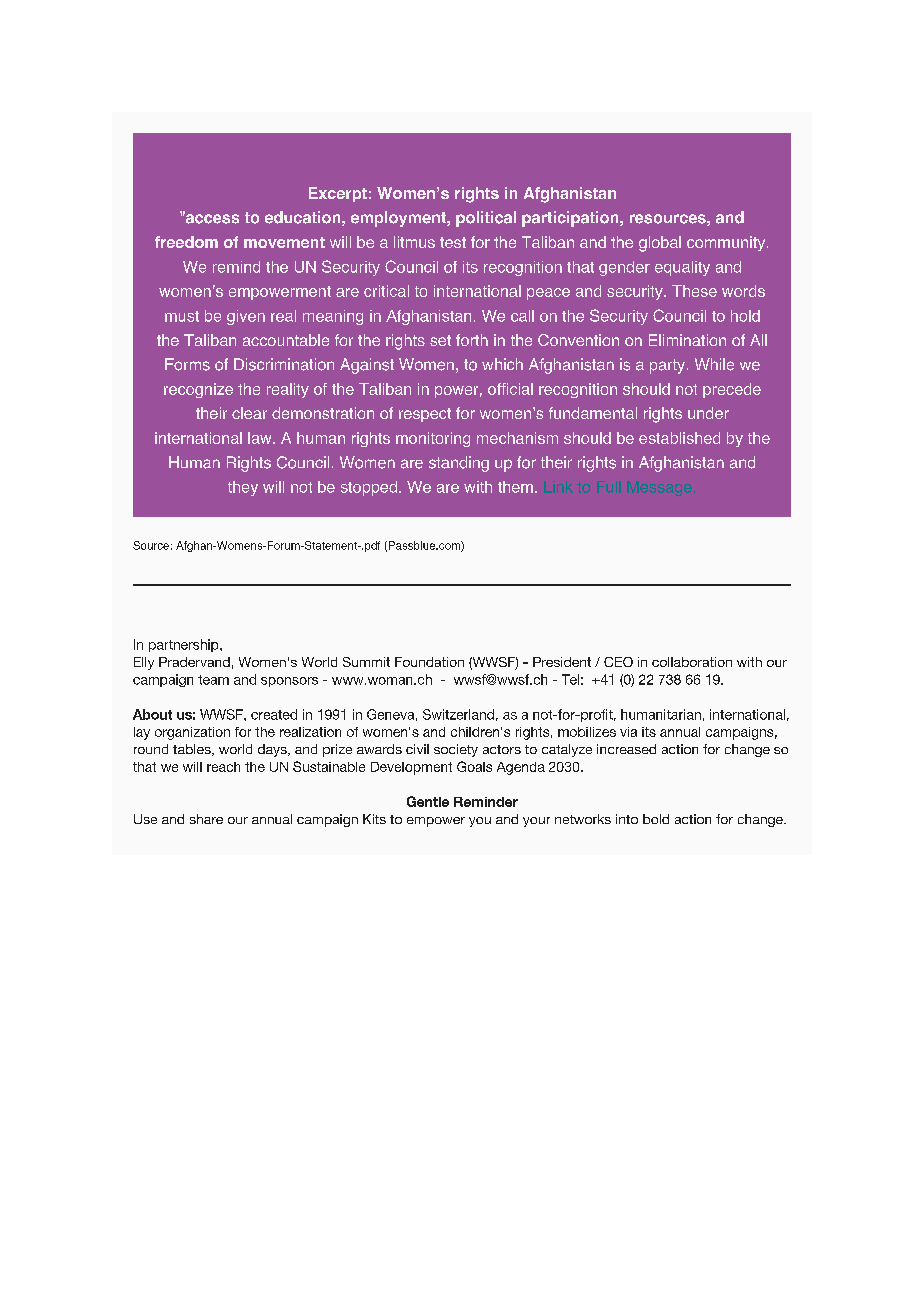  Describe the element at coordinates (656, 819) in the screenshot. I see `bold` at that location.
